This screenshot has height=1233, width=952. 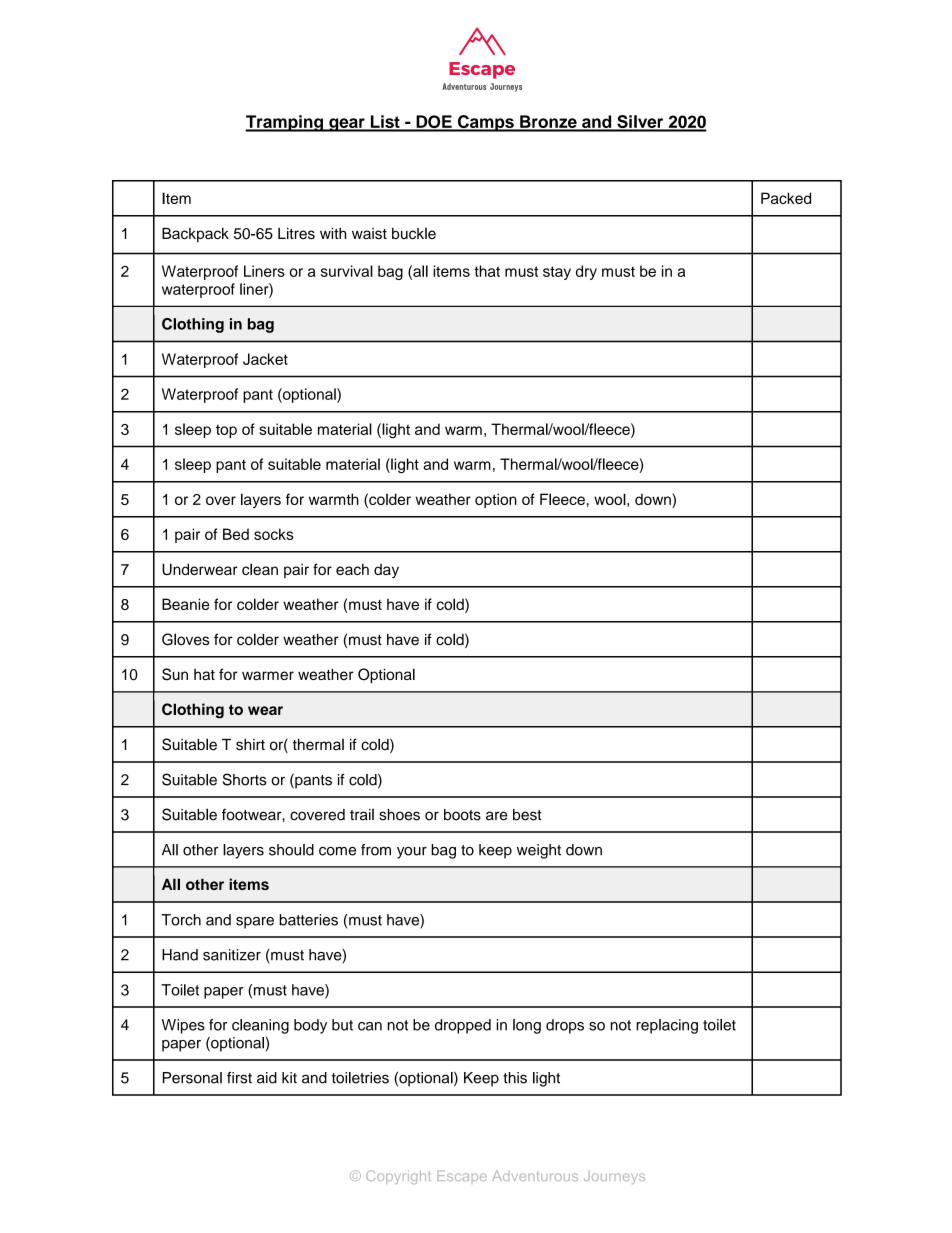 I want to click on spare, so click(x=255, y=923).
